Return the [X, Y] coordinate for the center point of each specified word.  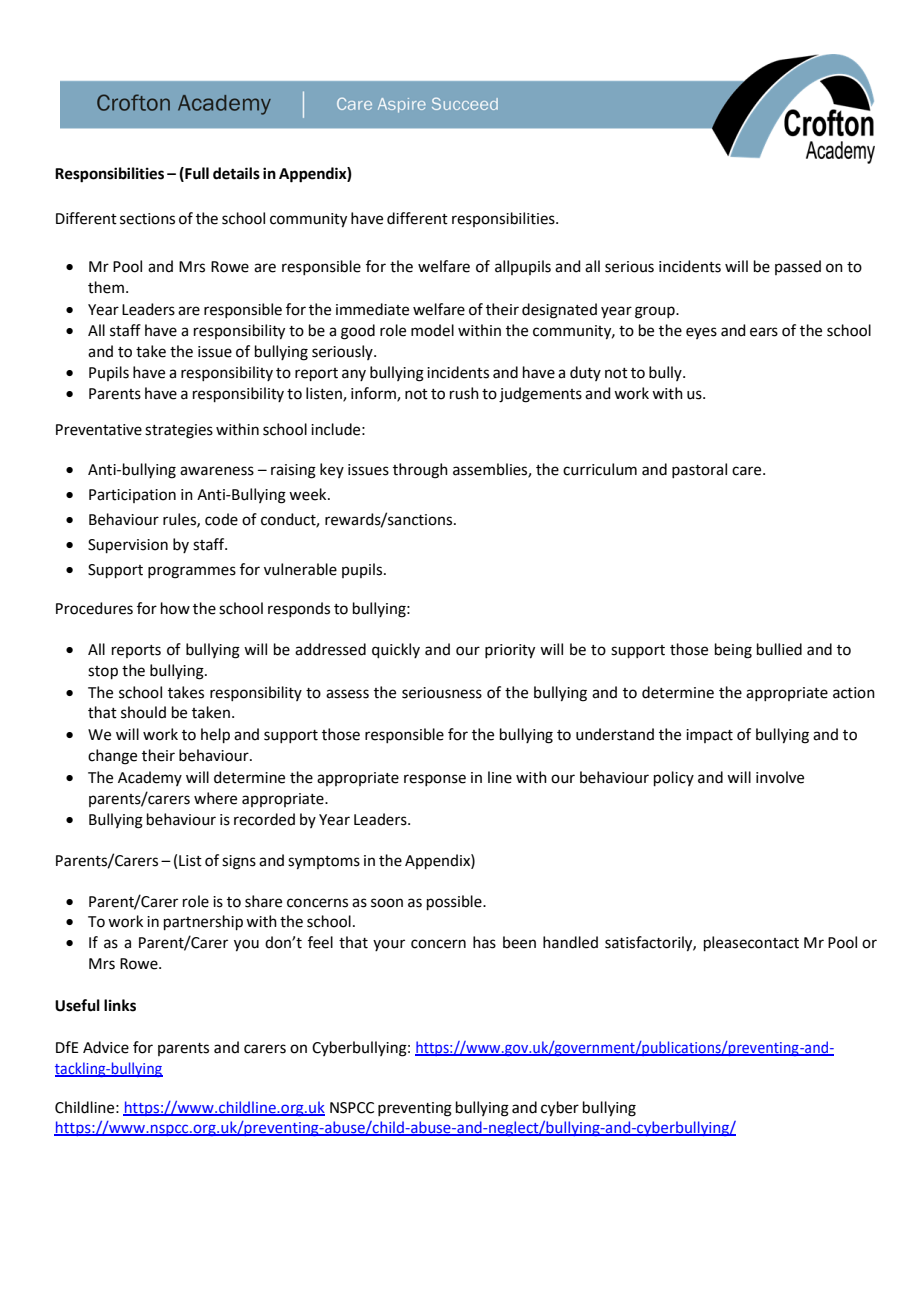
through [420, 471]
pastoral [699, 470]
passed [798, 267]
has [484, 942]
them [106, 287]
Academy [150, 778]
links [120, 1005]
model [432, 330]
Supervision [128, 546]
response [435, 780]
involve [780, 777]
